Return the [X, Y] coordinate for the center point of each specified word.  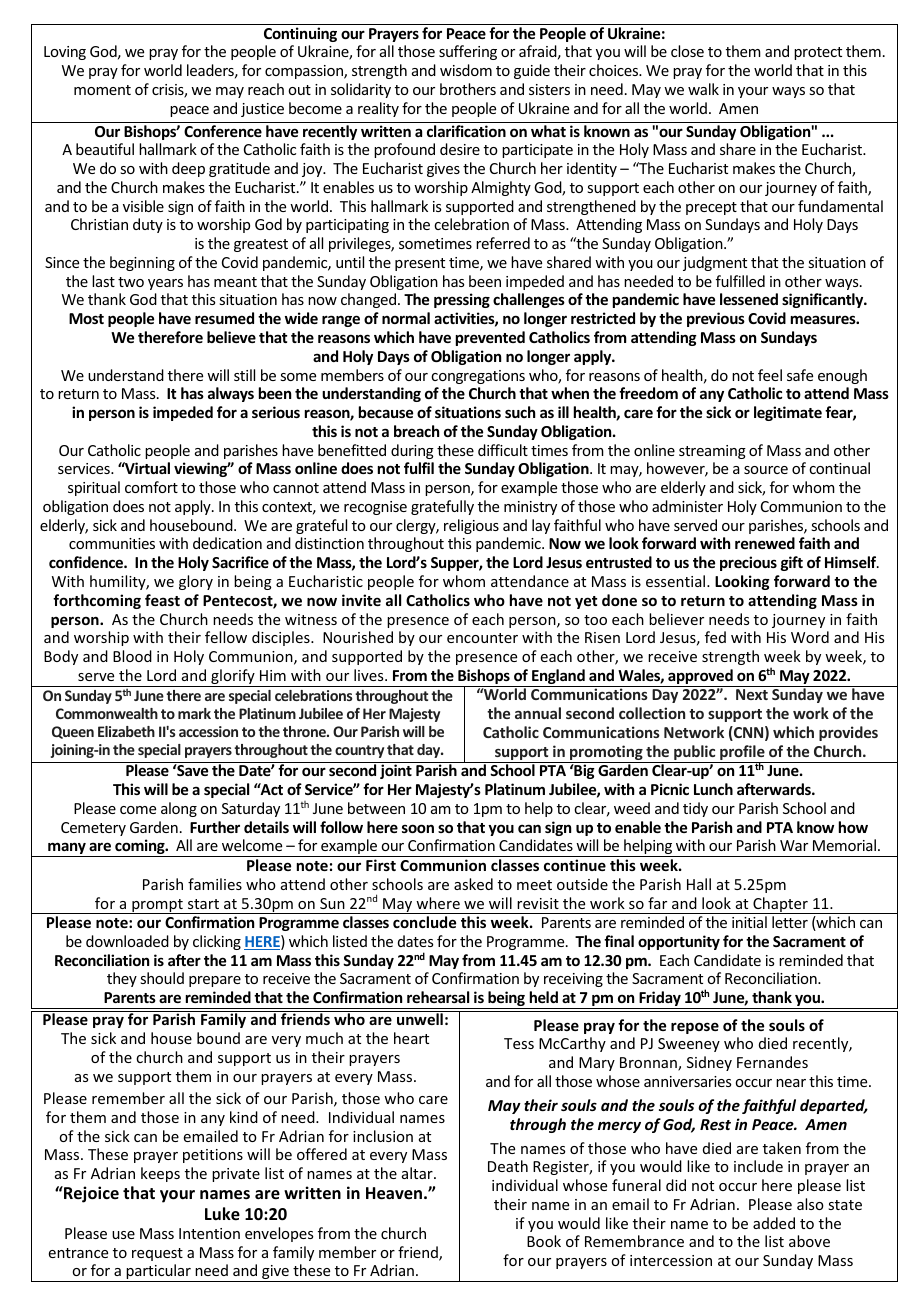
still [244, 375]
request [157, 1254]
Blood [132, 656]
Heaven [394, 1193]
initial [749, 922]
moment [102, 90]
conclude [424, 922]
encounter [482, 638]
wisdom [466, 70]
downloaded [127, 941]
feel [770, 375]
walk [703, 89]
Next [752, 694]
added [774, 1223]
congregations [478, 377]
